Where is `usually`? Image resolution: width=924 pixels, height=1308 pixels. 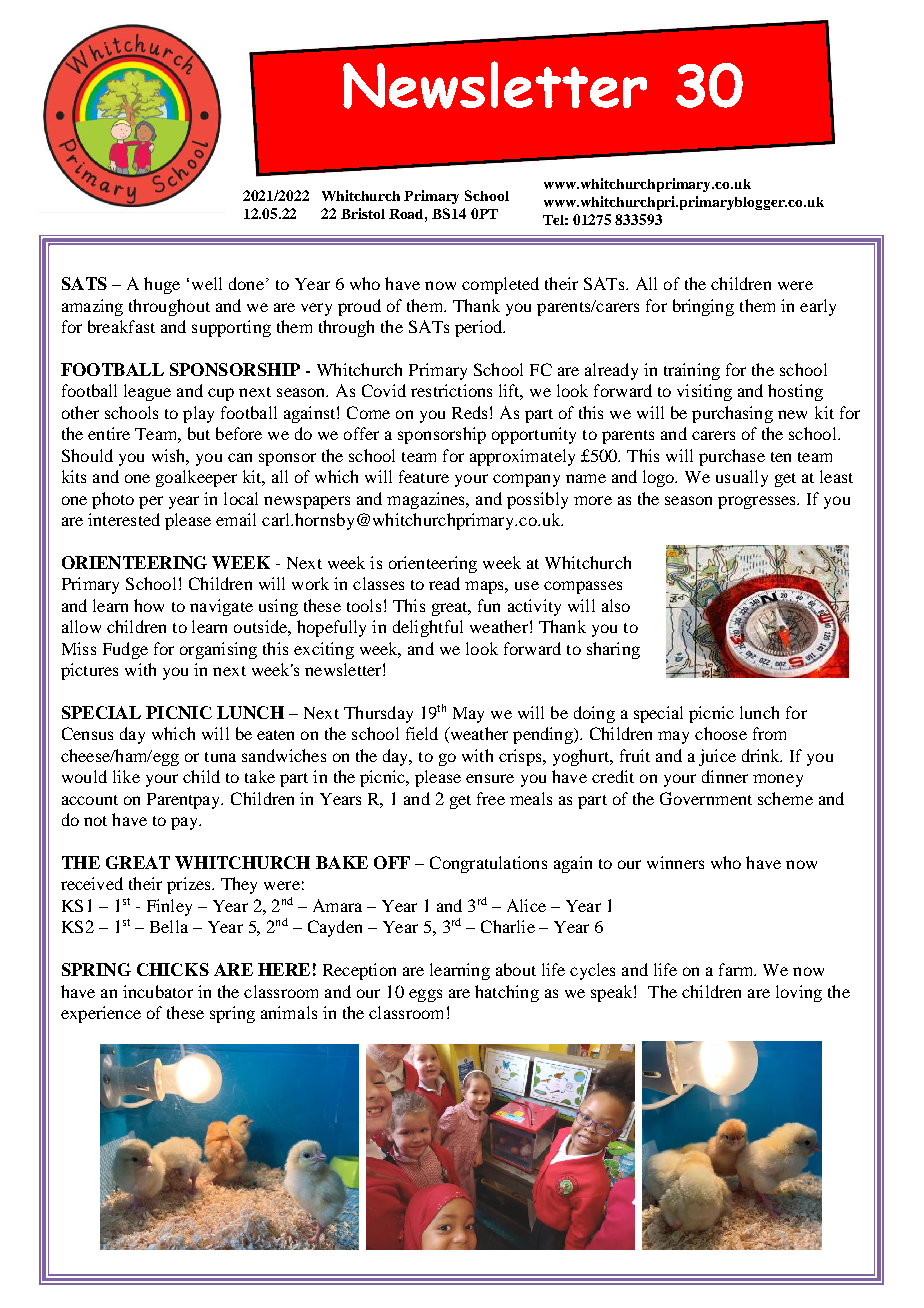
usually is located at coordinates (742, 478).
